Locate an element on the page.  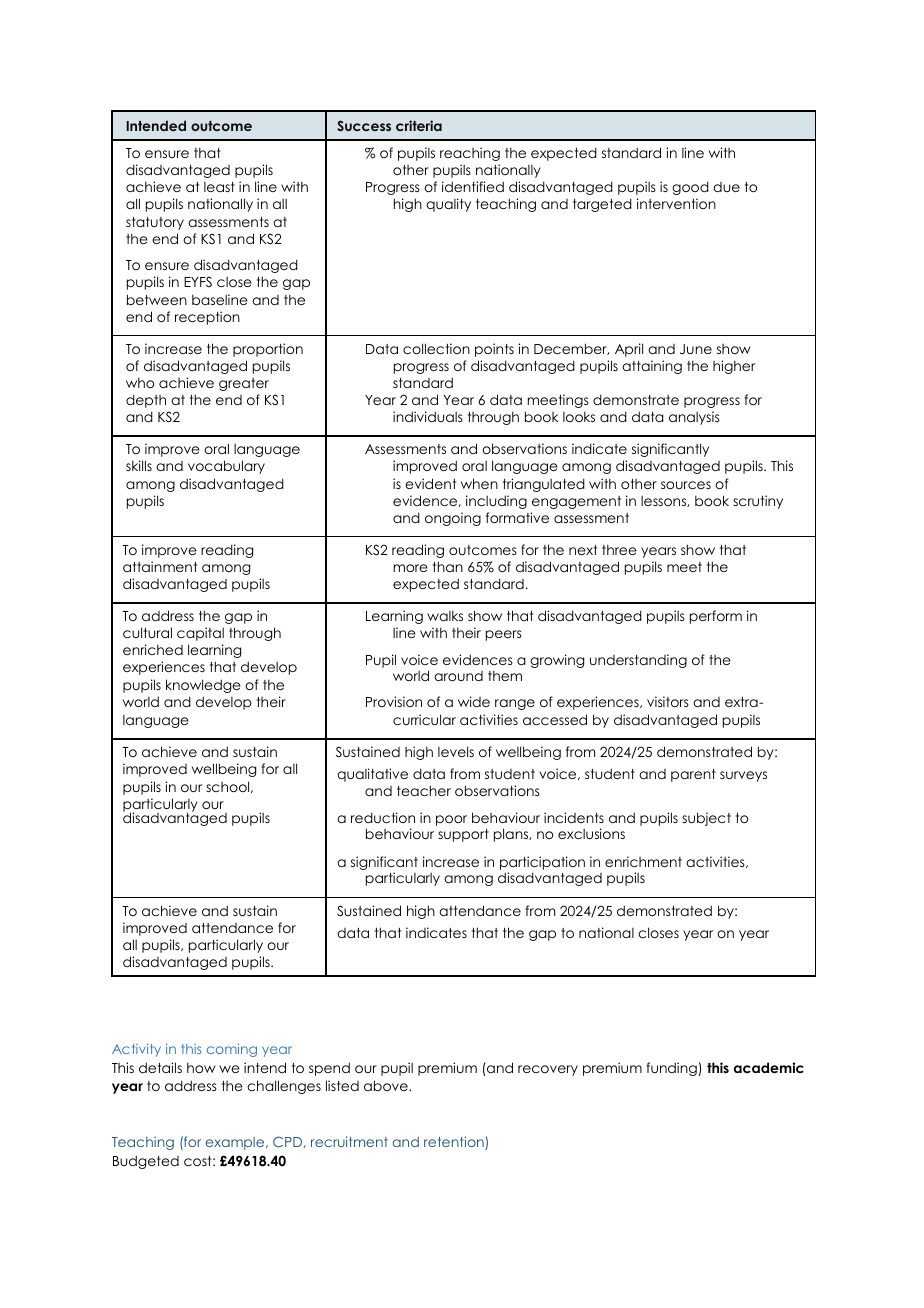
example is located at coordinates (236, 1143).
